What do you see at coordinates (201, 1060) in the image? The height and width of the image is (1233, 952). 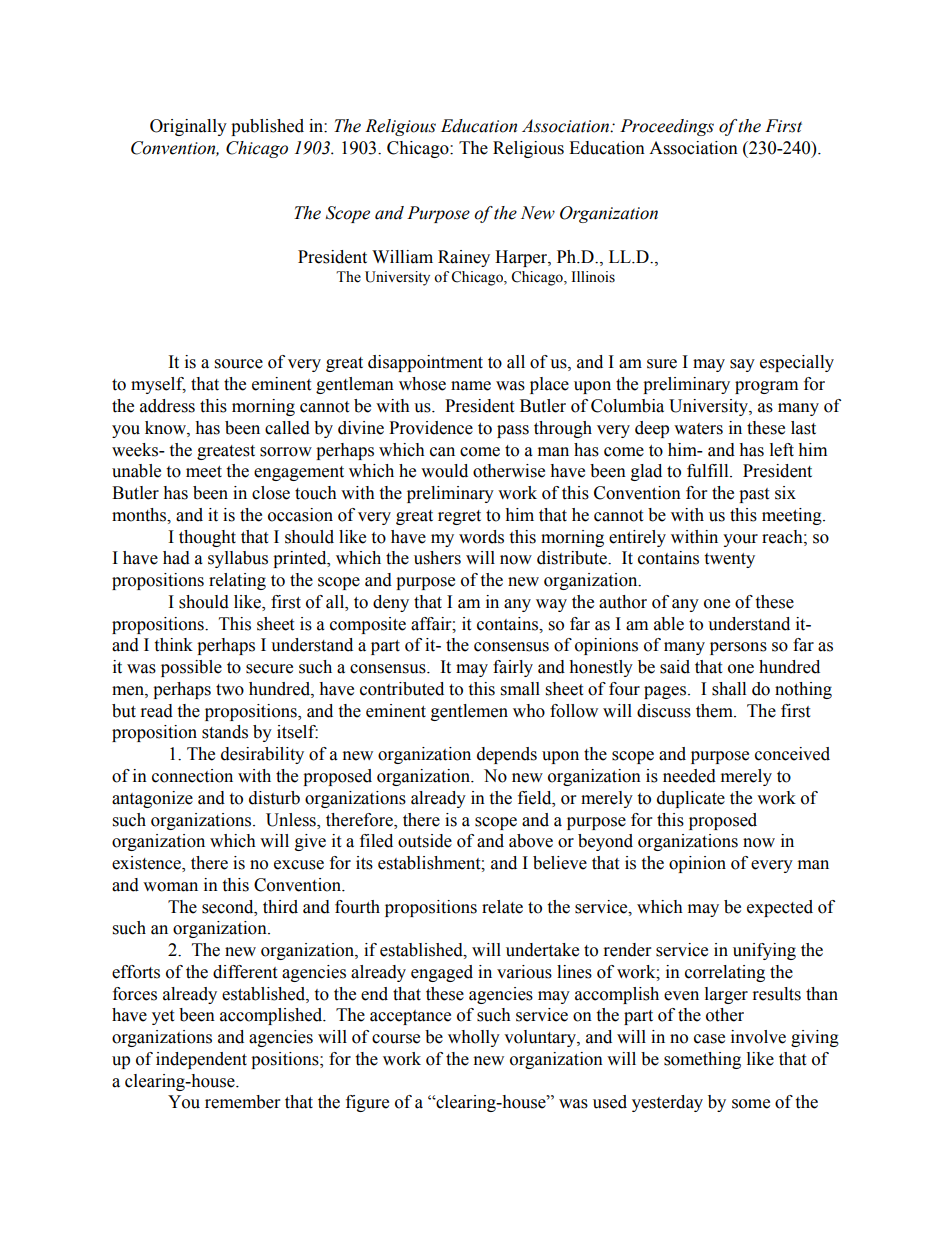 I see `independent` at bounding box center [201, 1060].
